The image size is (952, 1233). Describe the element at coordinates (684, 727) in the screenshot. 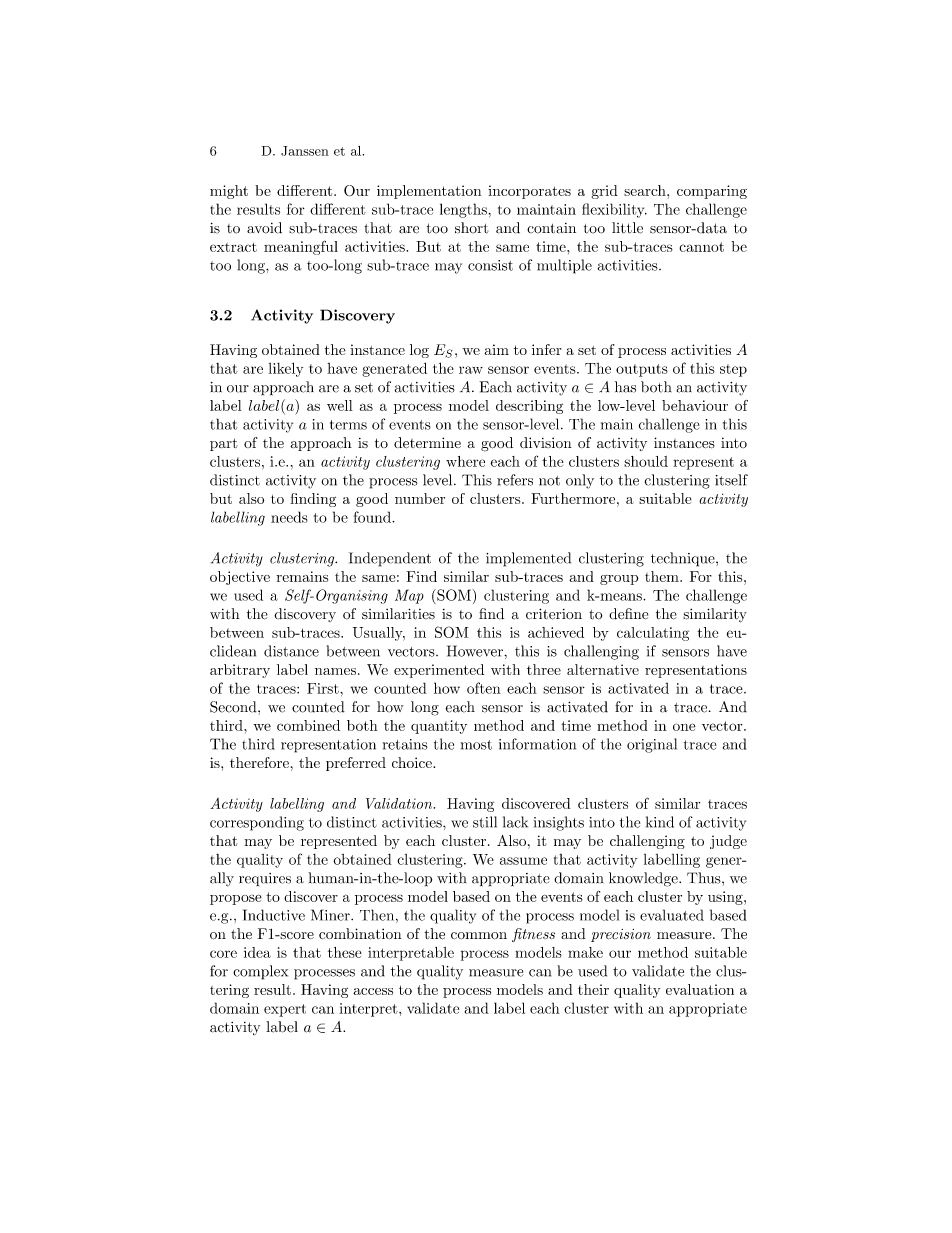

I see `one` at that location.
